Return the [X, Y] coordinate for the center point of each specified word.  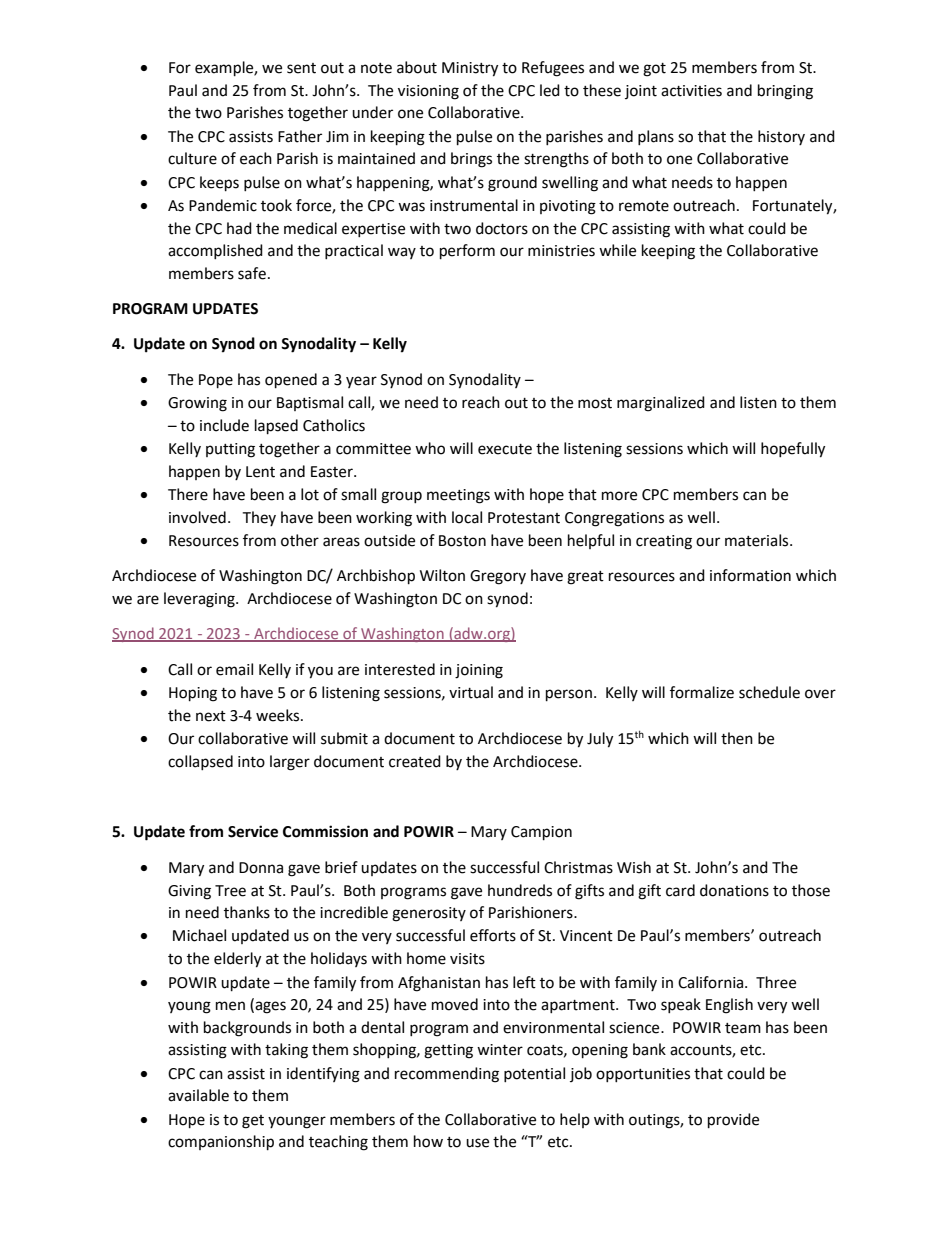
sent [301, 68]
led [550, 90]
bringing [785, 92]
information [750, 575]
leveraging [200, 600]
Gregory [498, 577]
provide [733, 1121]
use [477, 1143]
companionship [221, 1143]
